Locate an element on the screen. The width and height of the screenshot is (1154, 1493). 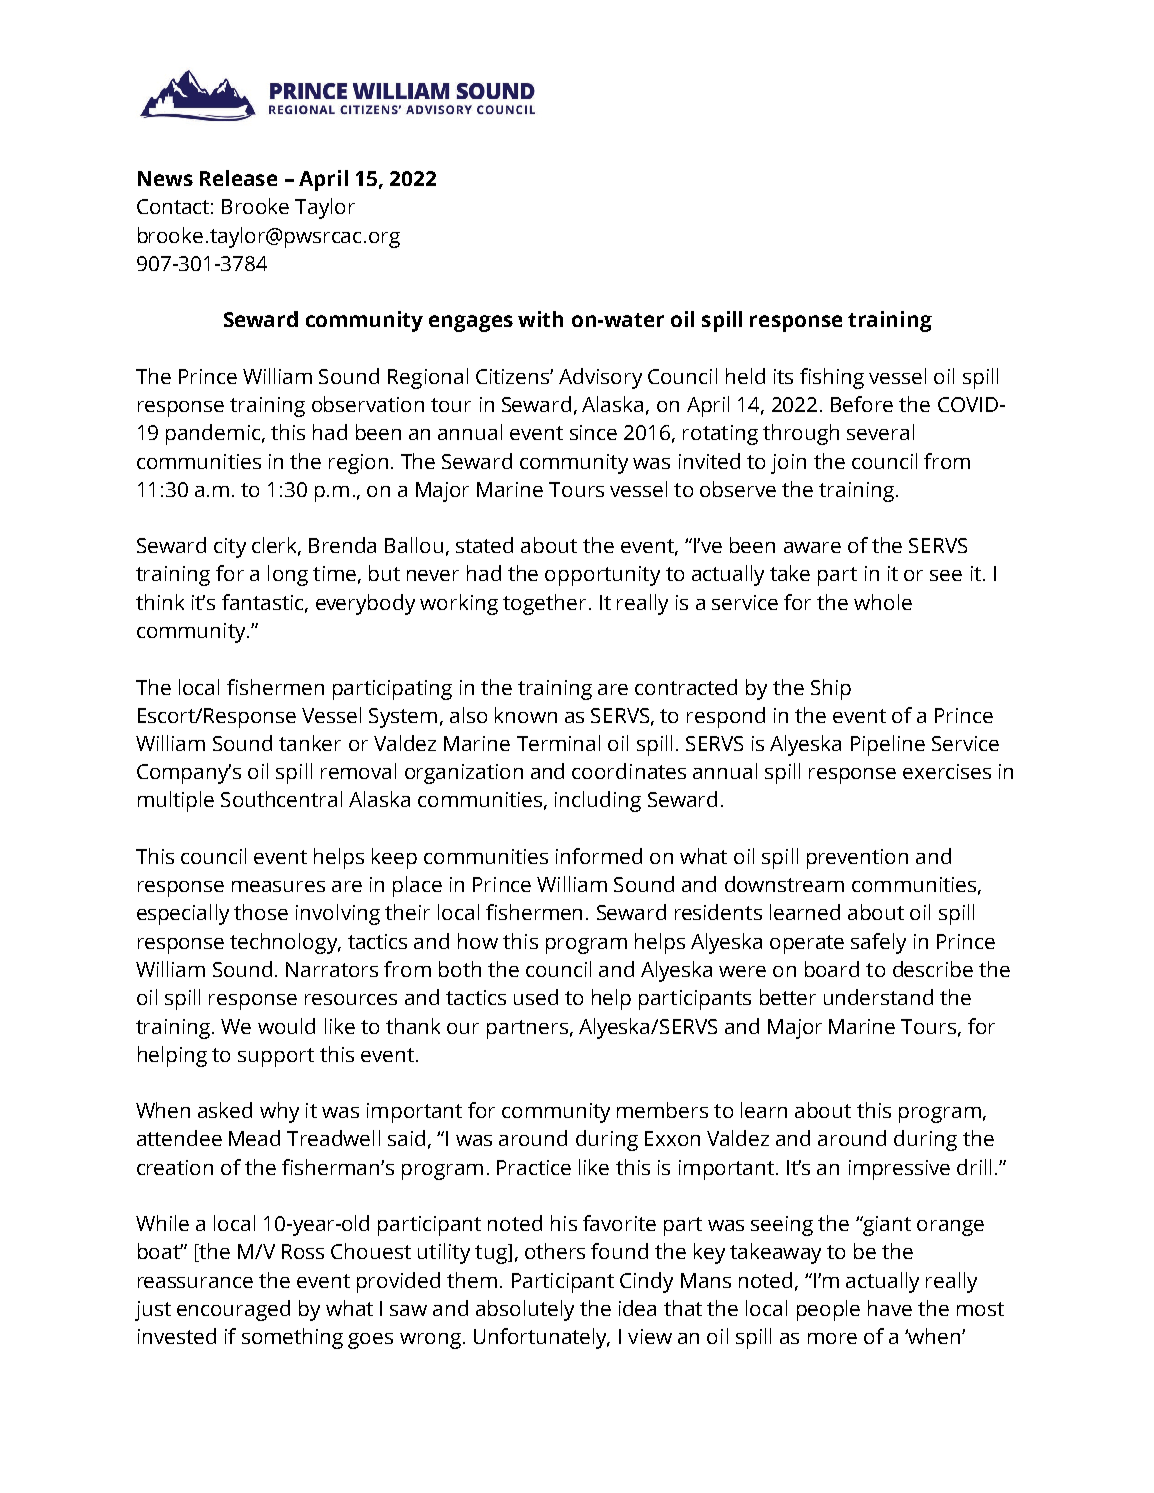
would is located at coordinates (286, 1026).
